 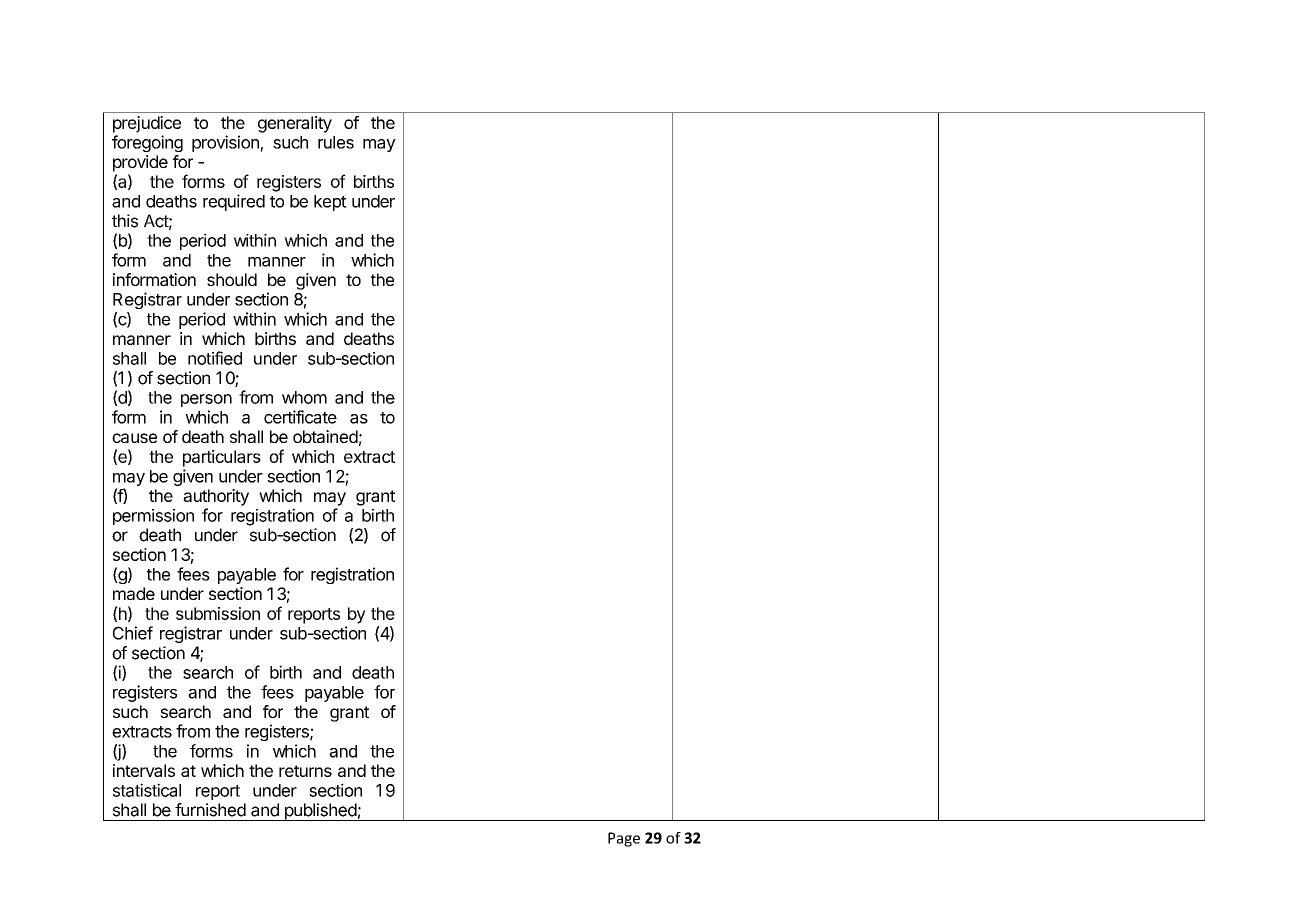 What do you see at coordinates (304, 397) in the page?
I see `whom` at bounding box center [304, 397].
